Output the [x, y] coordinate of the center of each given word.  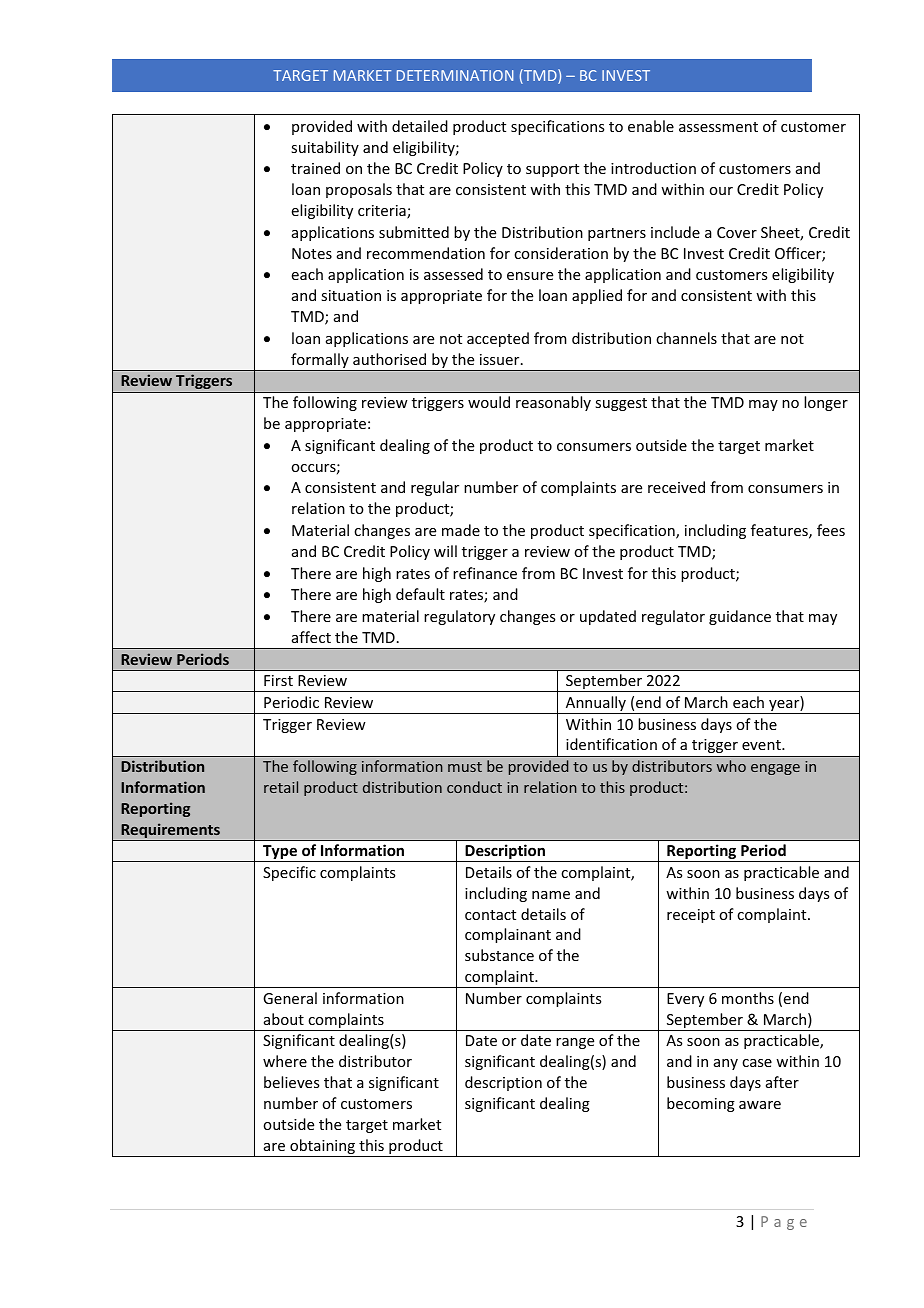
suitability [325, 148]
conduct [474, 787]
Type [280, 853]
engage [775, 769]
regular [435, 488]
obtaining [322, 1148]
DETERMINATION [455, 75]
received [676, 487]
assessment [718, 127]
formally [320, 362]
